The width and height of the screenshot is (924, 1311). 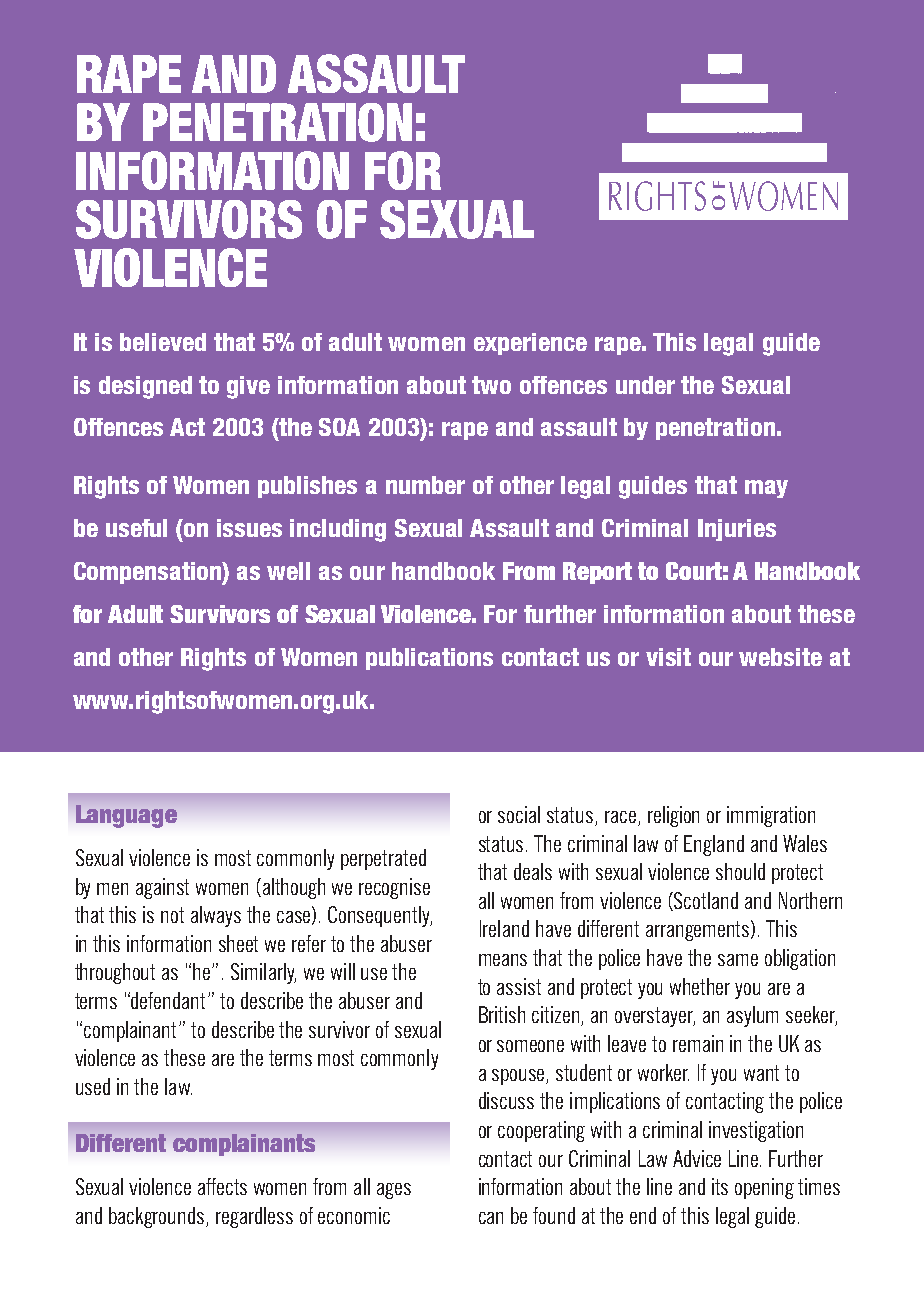 What do you see at coordinates (645, 385) in the screenshot?
I see `under` at bounding box center [645, 385].
